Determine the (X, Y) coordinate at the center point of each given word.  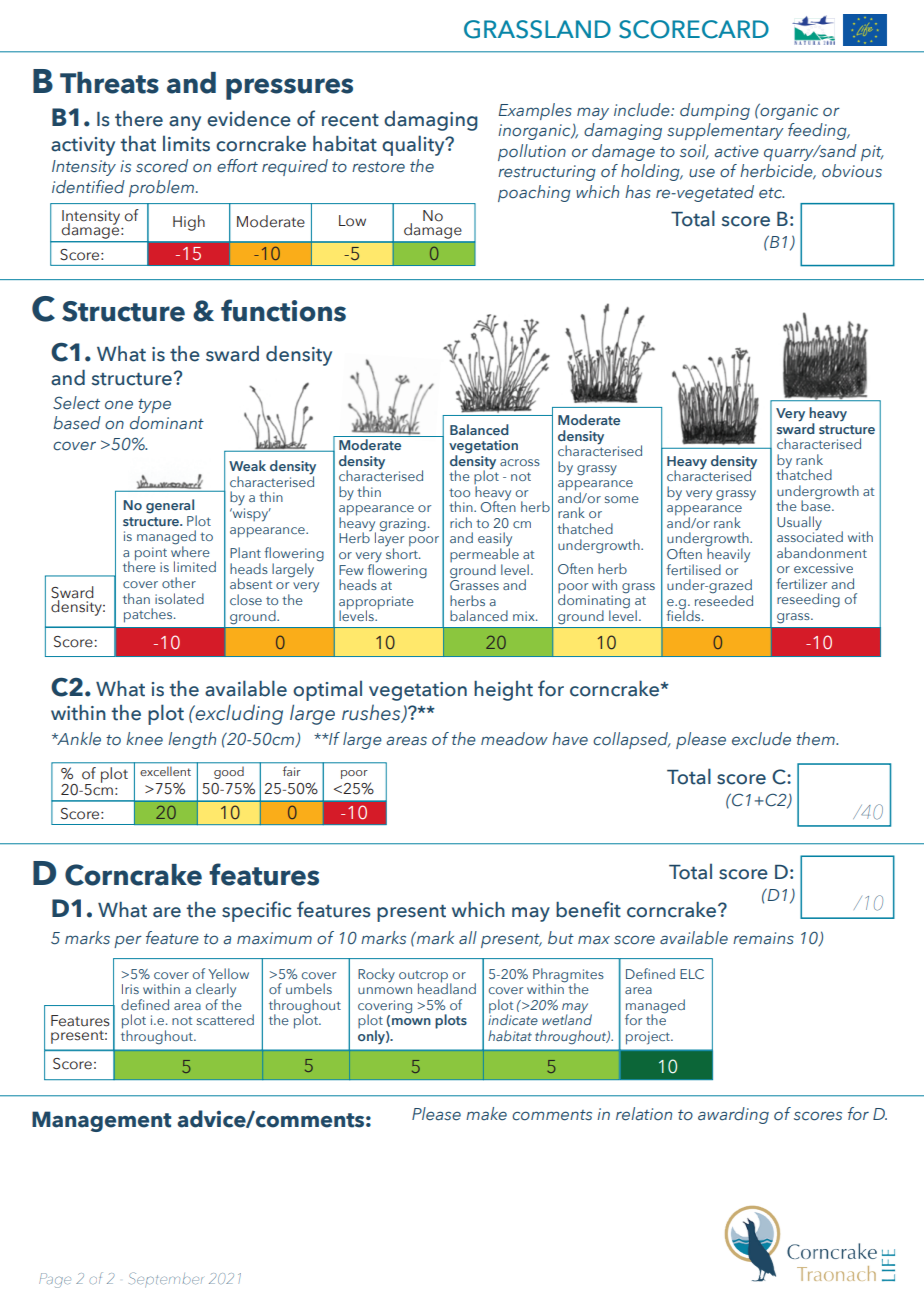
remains (763, 938)
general (171, 507)
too (459, 492)
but (561, 937)
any (185, 123)
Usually (799, 524)
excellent (166, 771)
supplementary (725, 131)
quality (414, 145)
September (166, 1280)
